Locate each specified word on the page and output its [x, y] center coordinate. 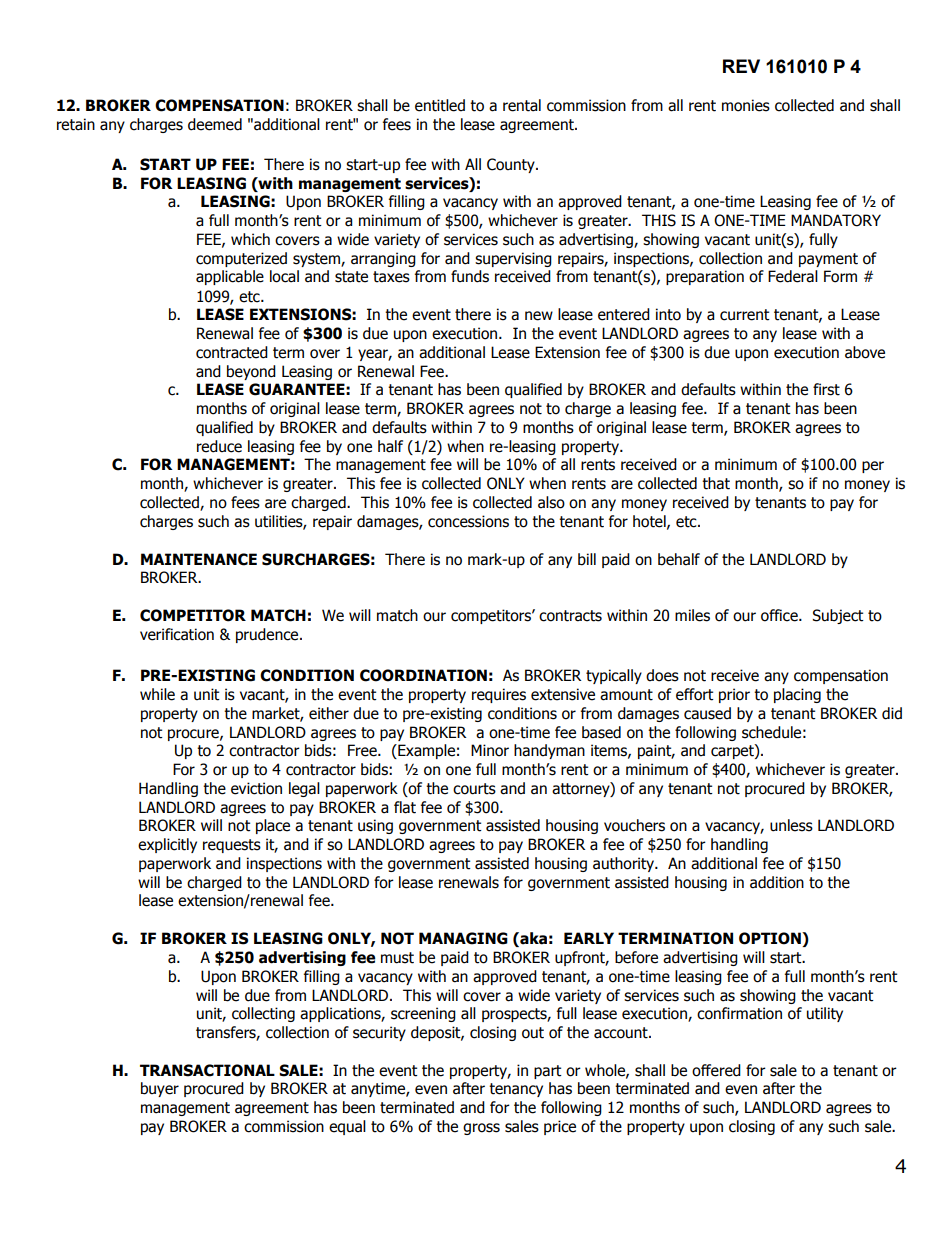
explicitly [167, 845]
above [865, 352]
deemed [215, 124]
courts [474, 789]
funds [470, 276]
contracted [232, 352]
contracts [570, 616]
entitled [440, 105]
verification [177, 634]
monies [746, 105]
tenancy [516, 1090]
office [780, 615]
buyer [160, 1089]
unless [791, 825]
